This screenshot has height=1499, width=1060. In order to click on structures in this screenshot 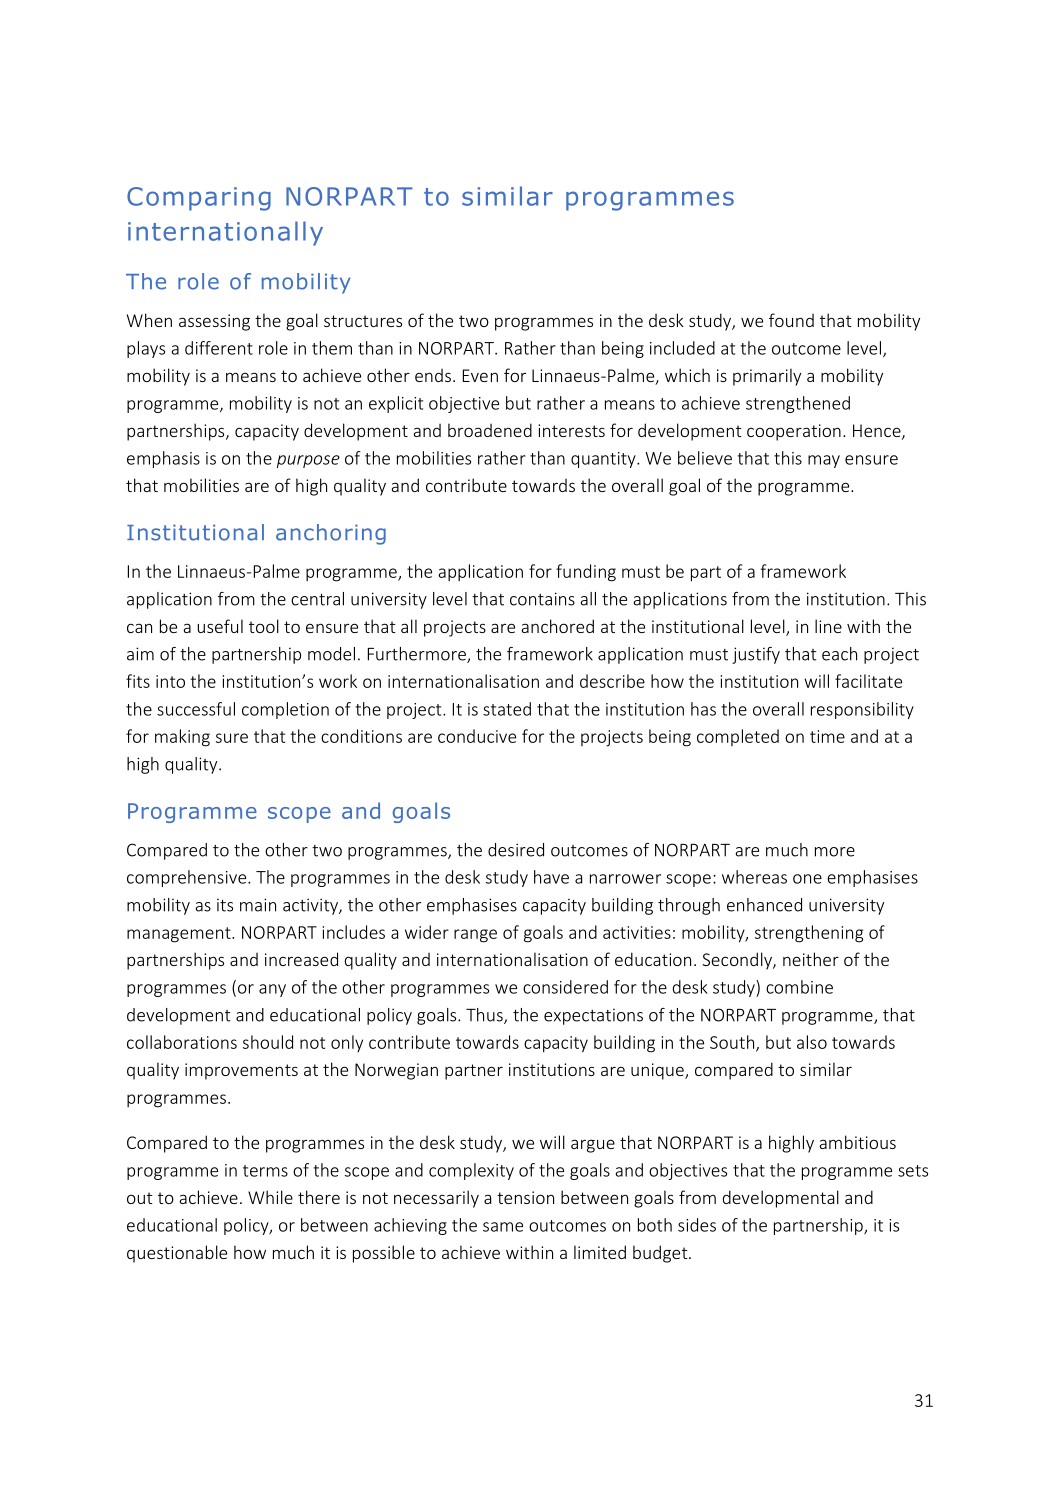, I will do `click(363, 321)`.
